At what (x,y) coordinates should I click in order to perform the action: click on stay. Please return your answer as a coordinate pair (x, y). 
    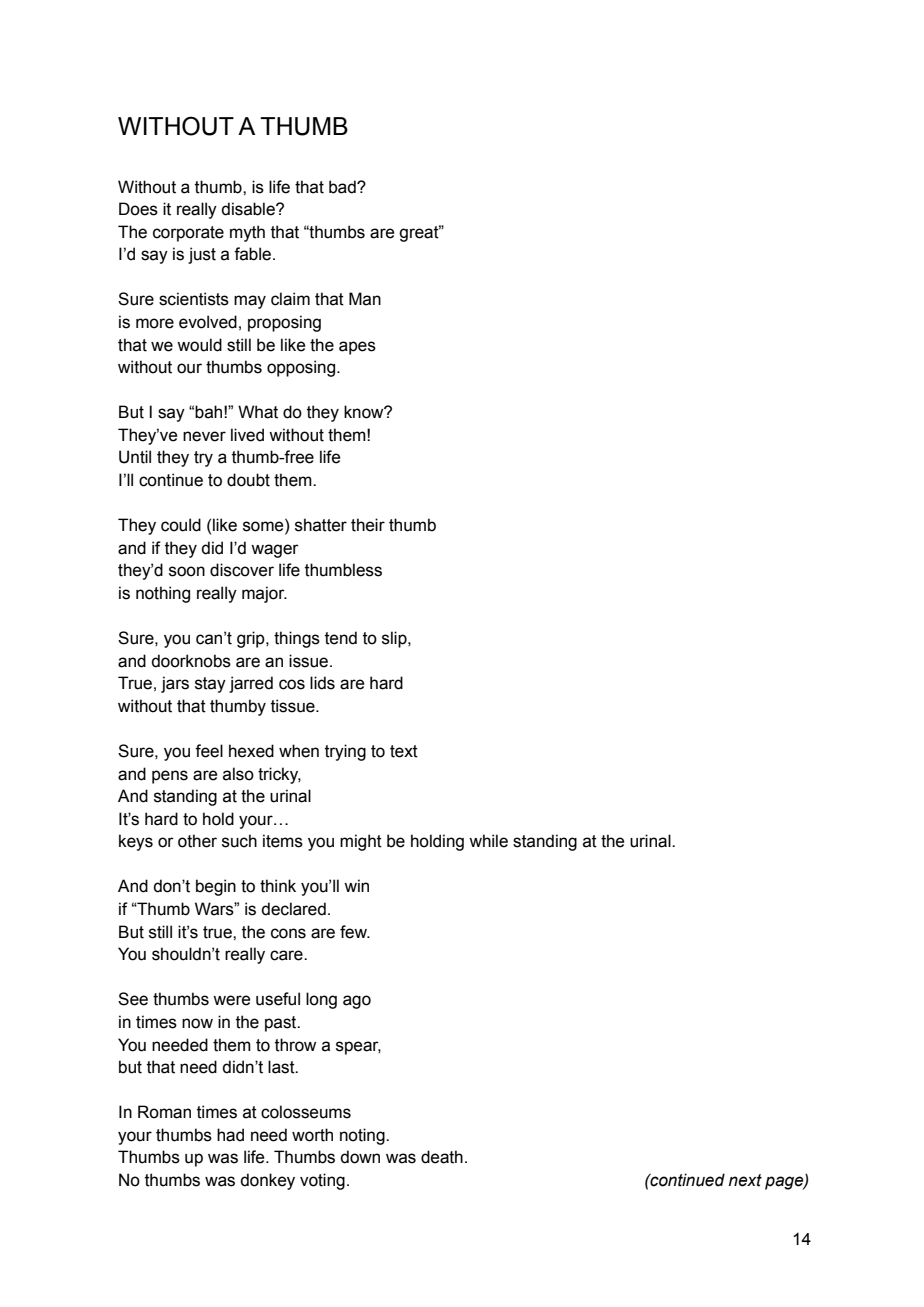
    Looking at the image, I should click on (210, 685).
